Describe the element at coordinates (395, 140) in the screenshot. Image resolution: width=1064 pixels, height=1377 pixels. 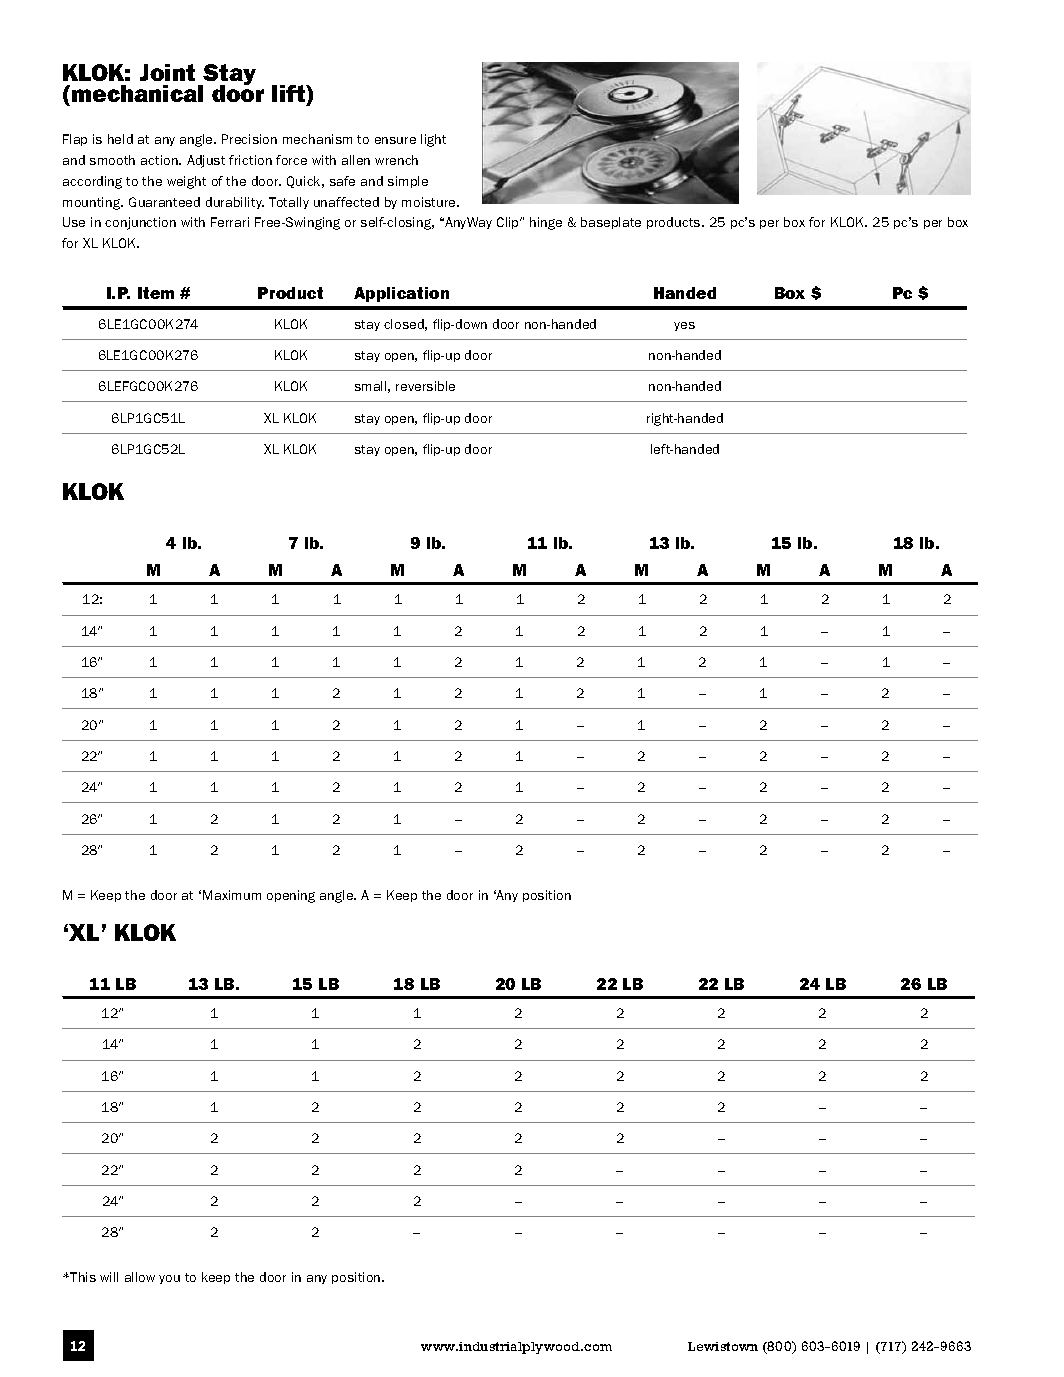
I see `ensure` at that location.
